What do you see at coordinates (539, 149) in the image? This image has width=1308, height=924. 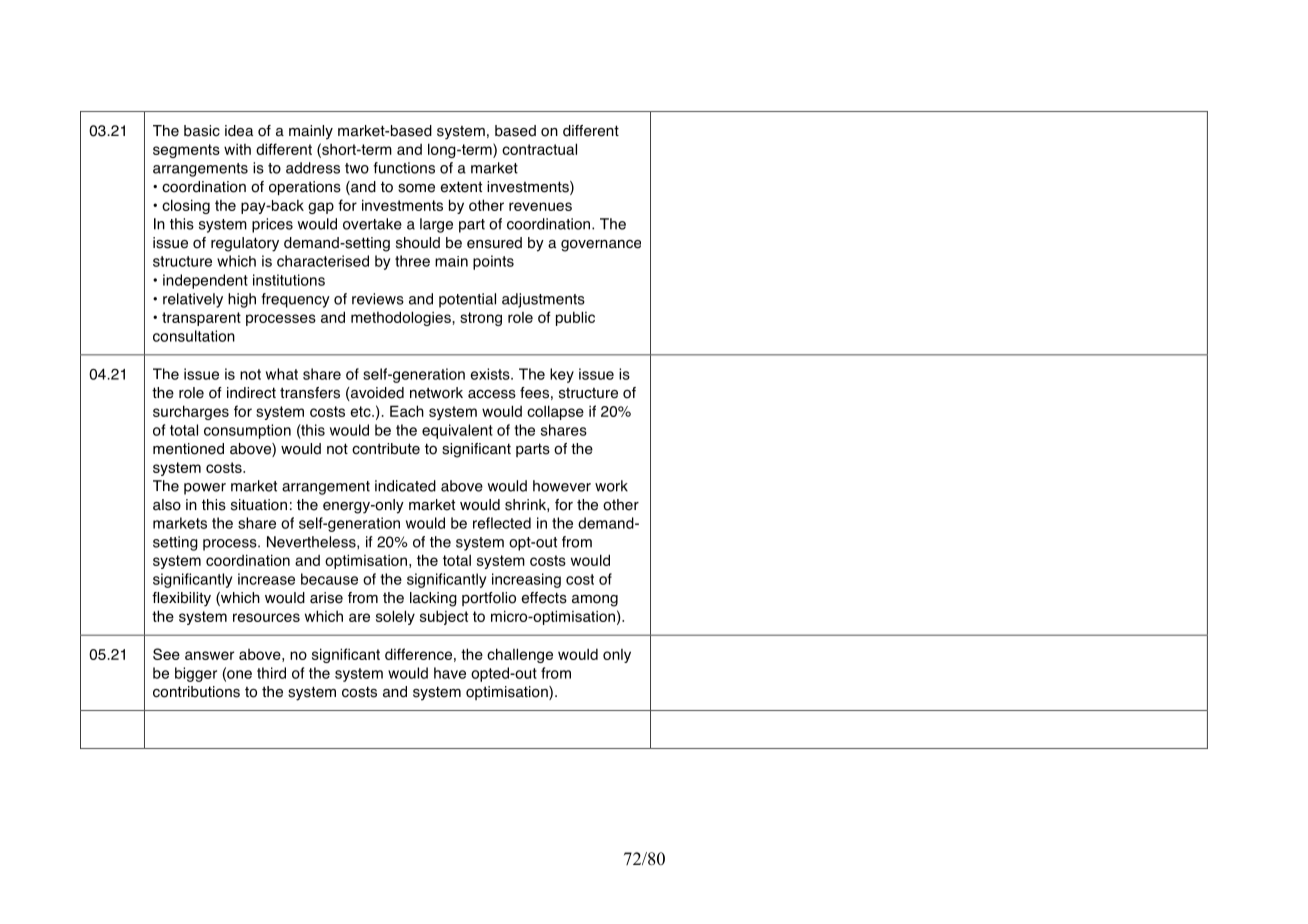 I see `contractual` at bounding box center [539, 149].
